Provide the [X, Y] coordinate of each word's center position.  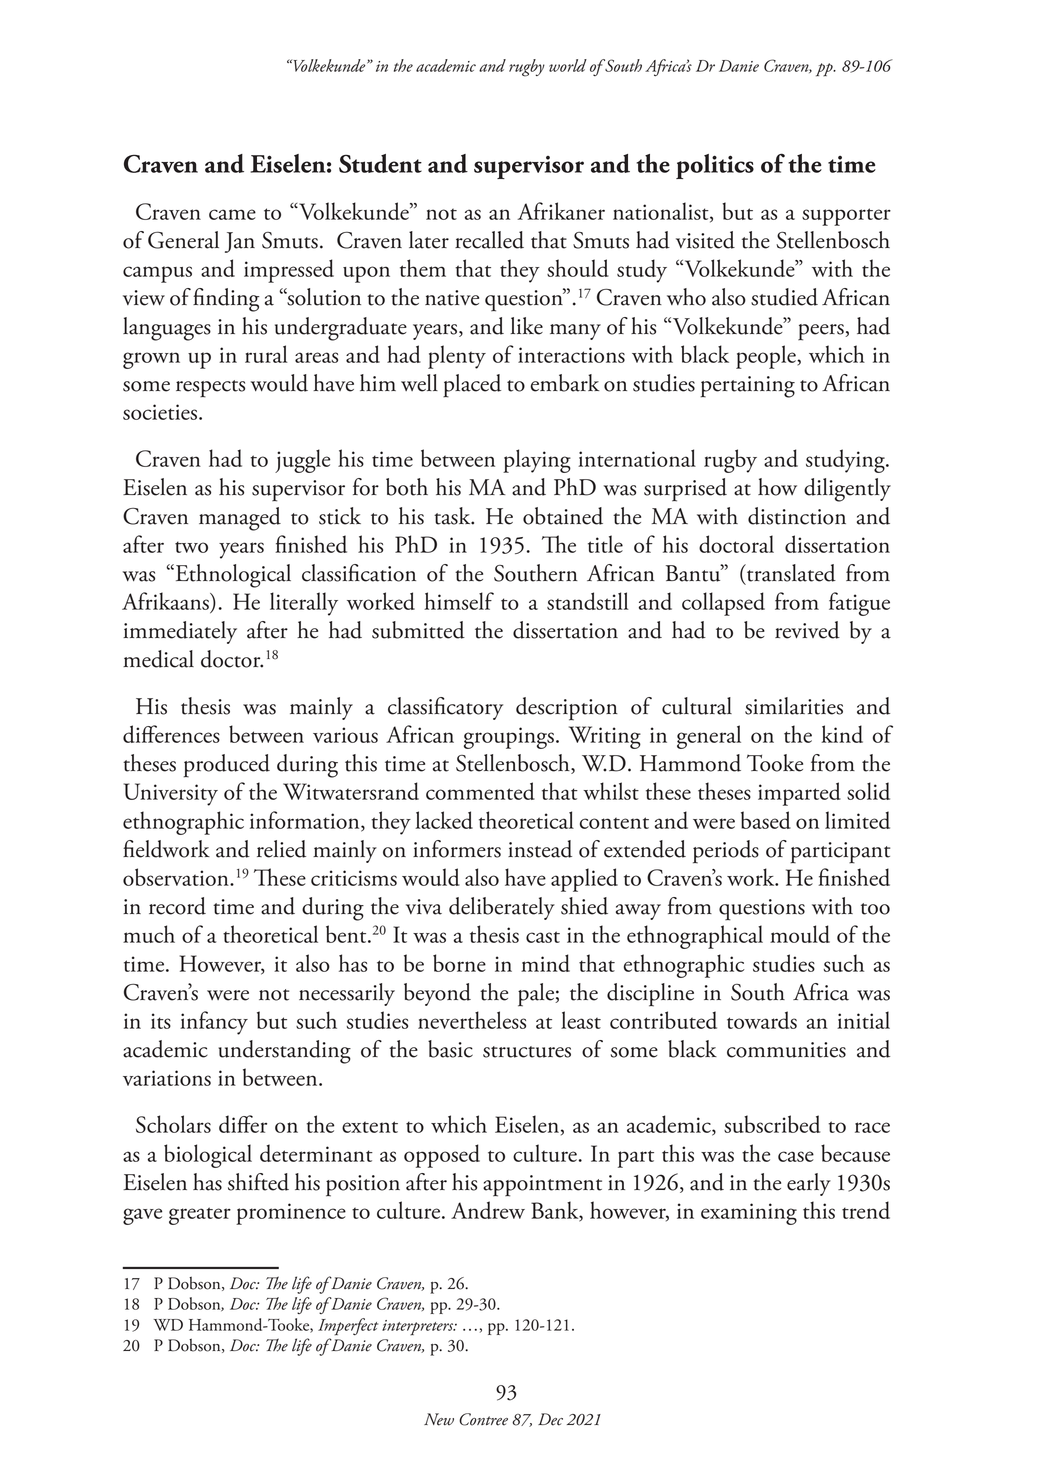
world [568, 65]
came [232, 214]
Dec [550, 1419]
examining [749, 1214]
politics [715, 166]
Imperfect [348, 1327]
